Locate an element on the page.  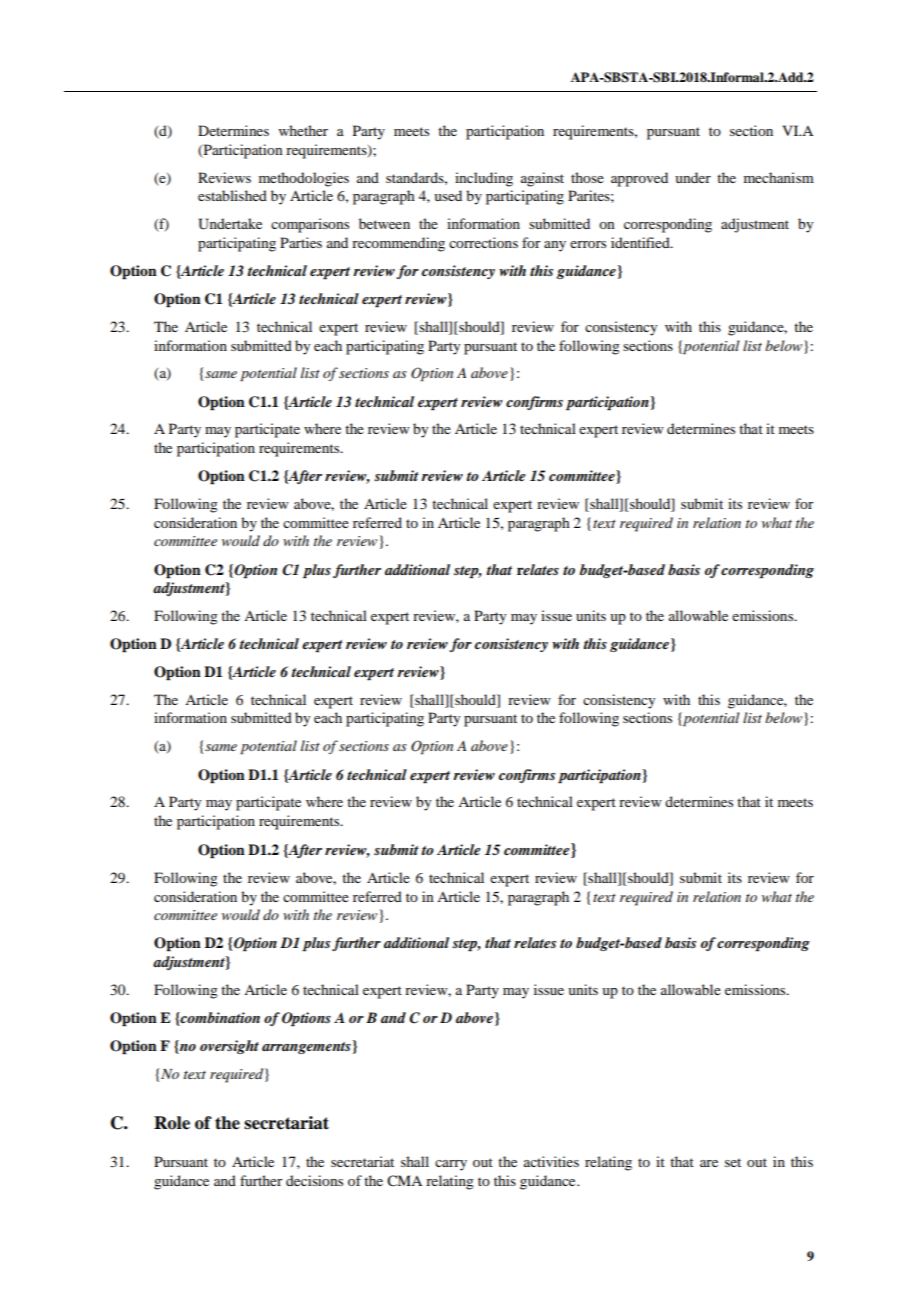
established is located at coordinates (232, 195).
